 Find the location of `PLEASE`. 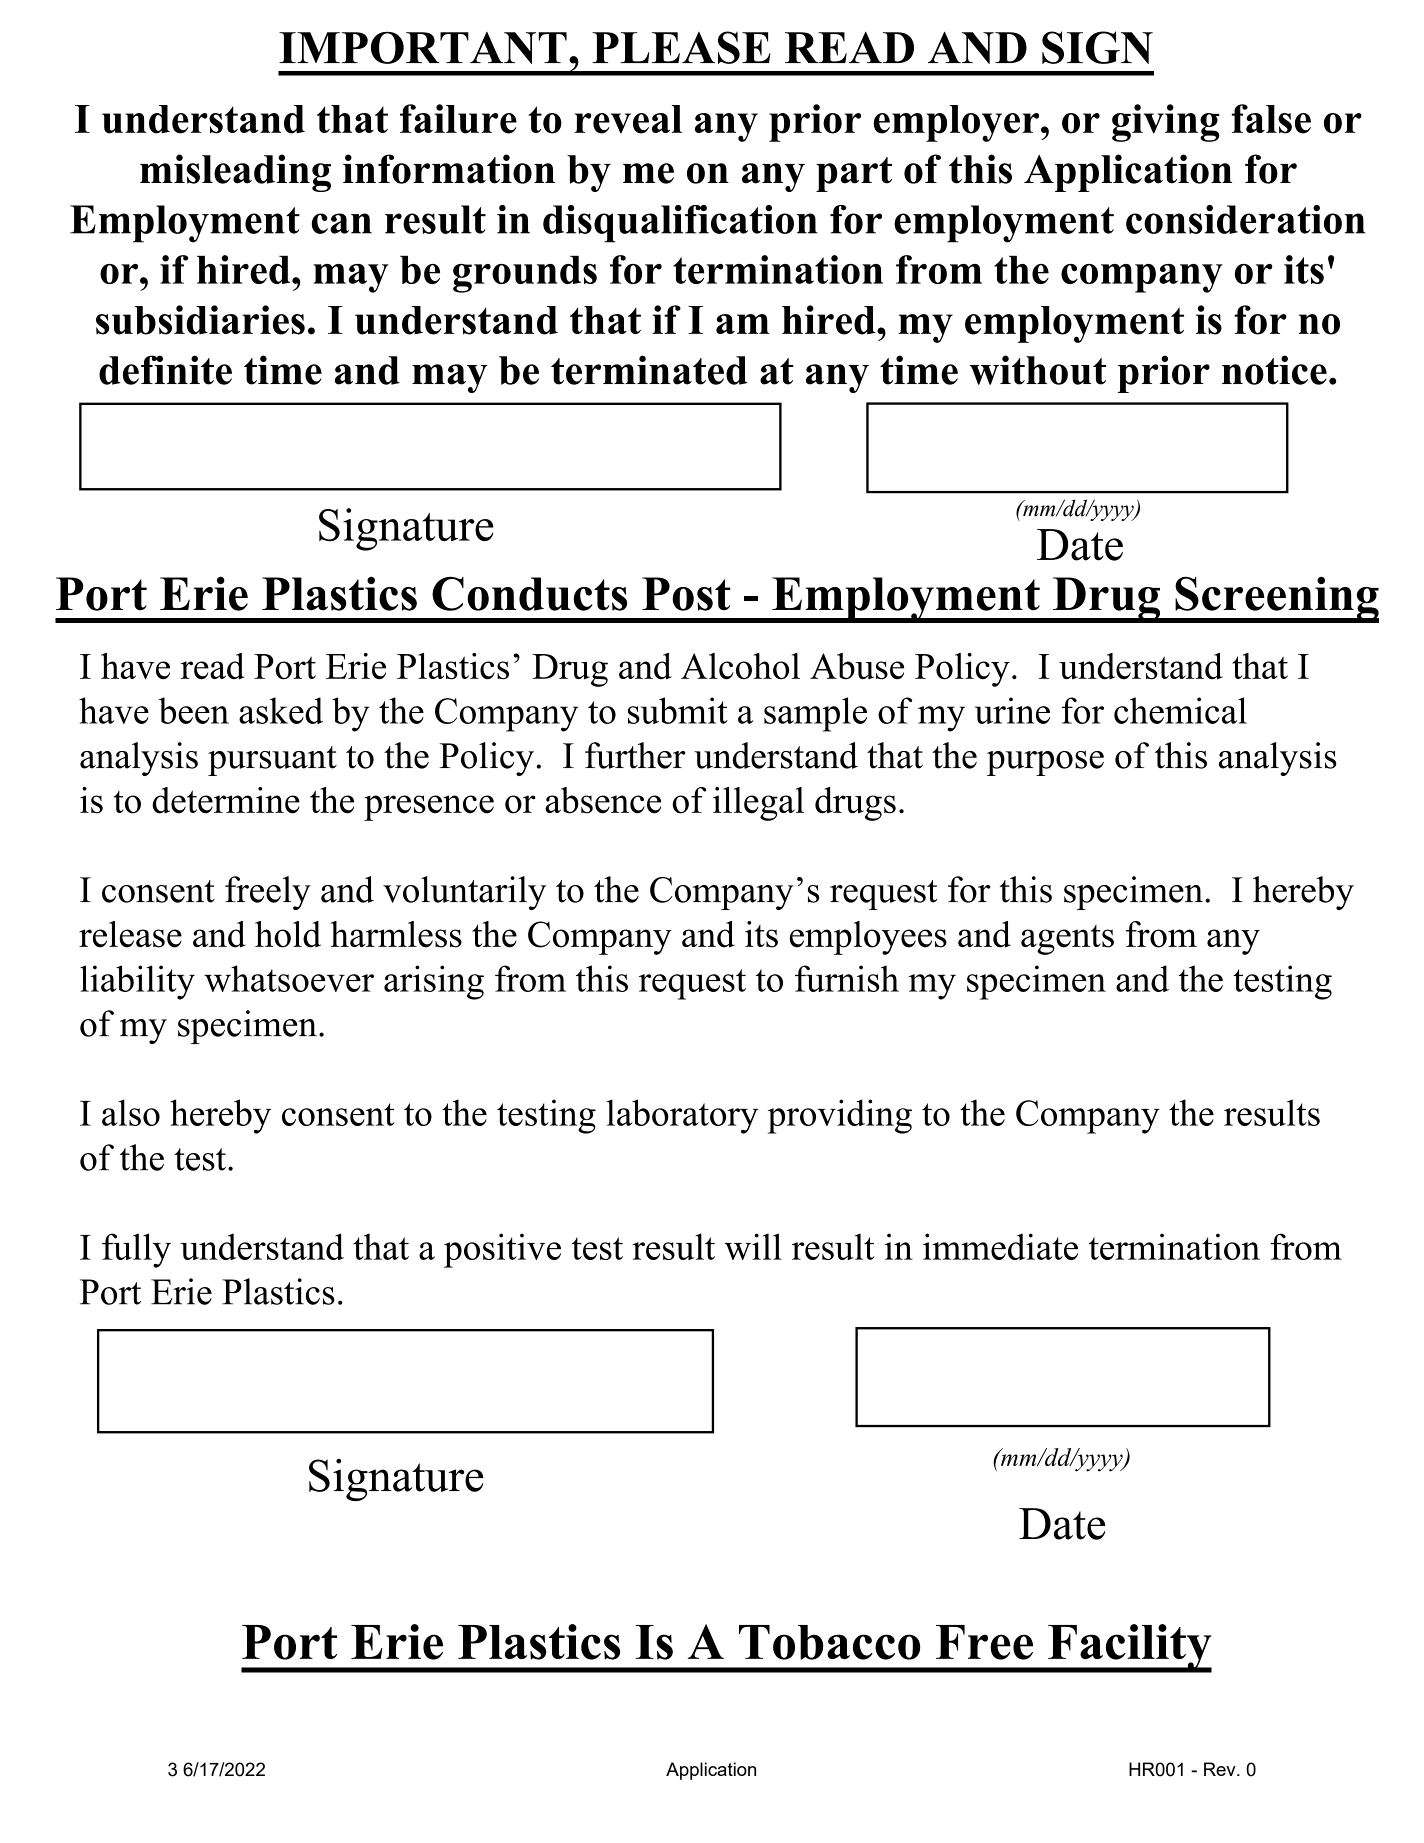

PLEASE is located at coordinates (681, 47).
